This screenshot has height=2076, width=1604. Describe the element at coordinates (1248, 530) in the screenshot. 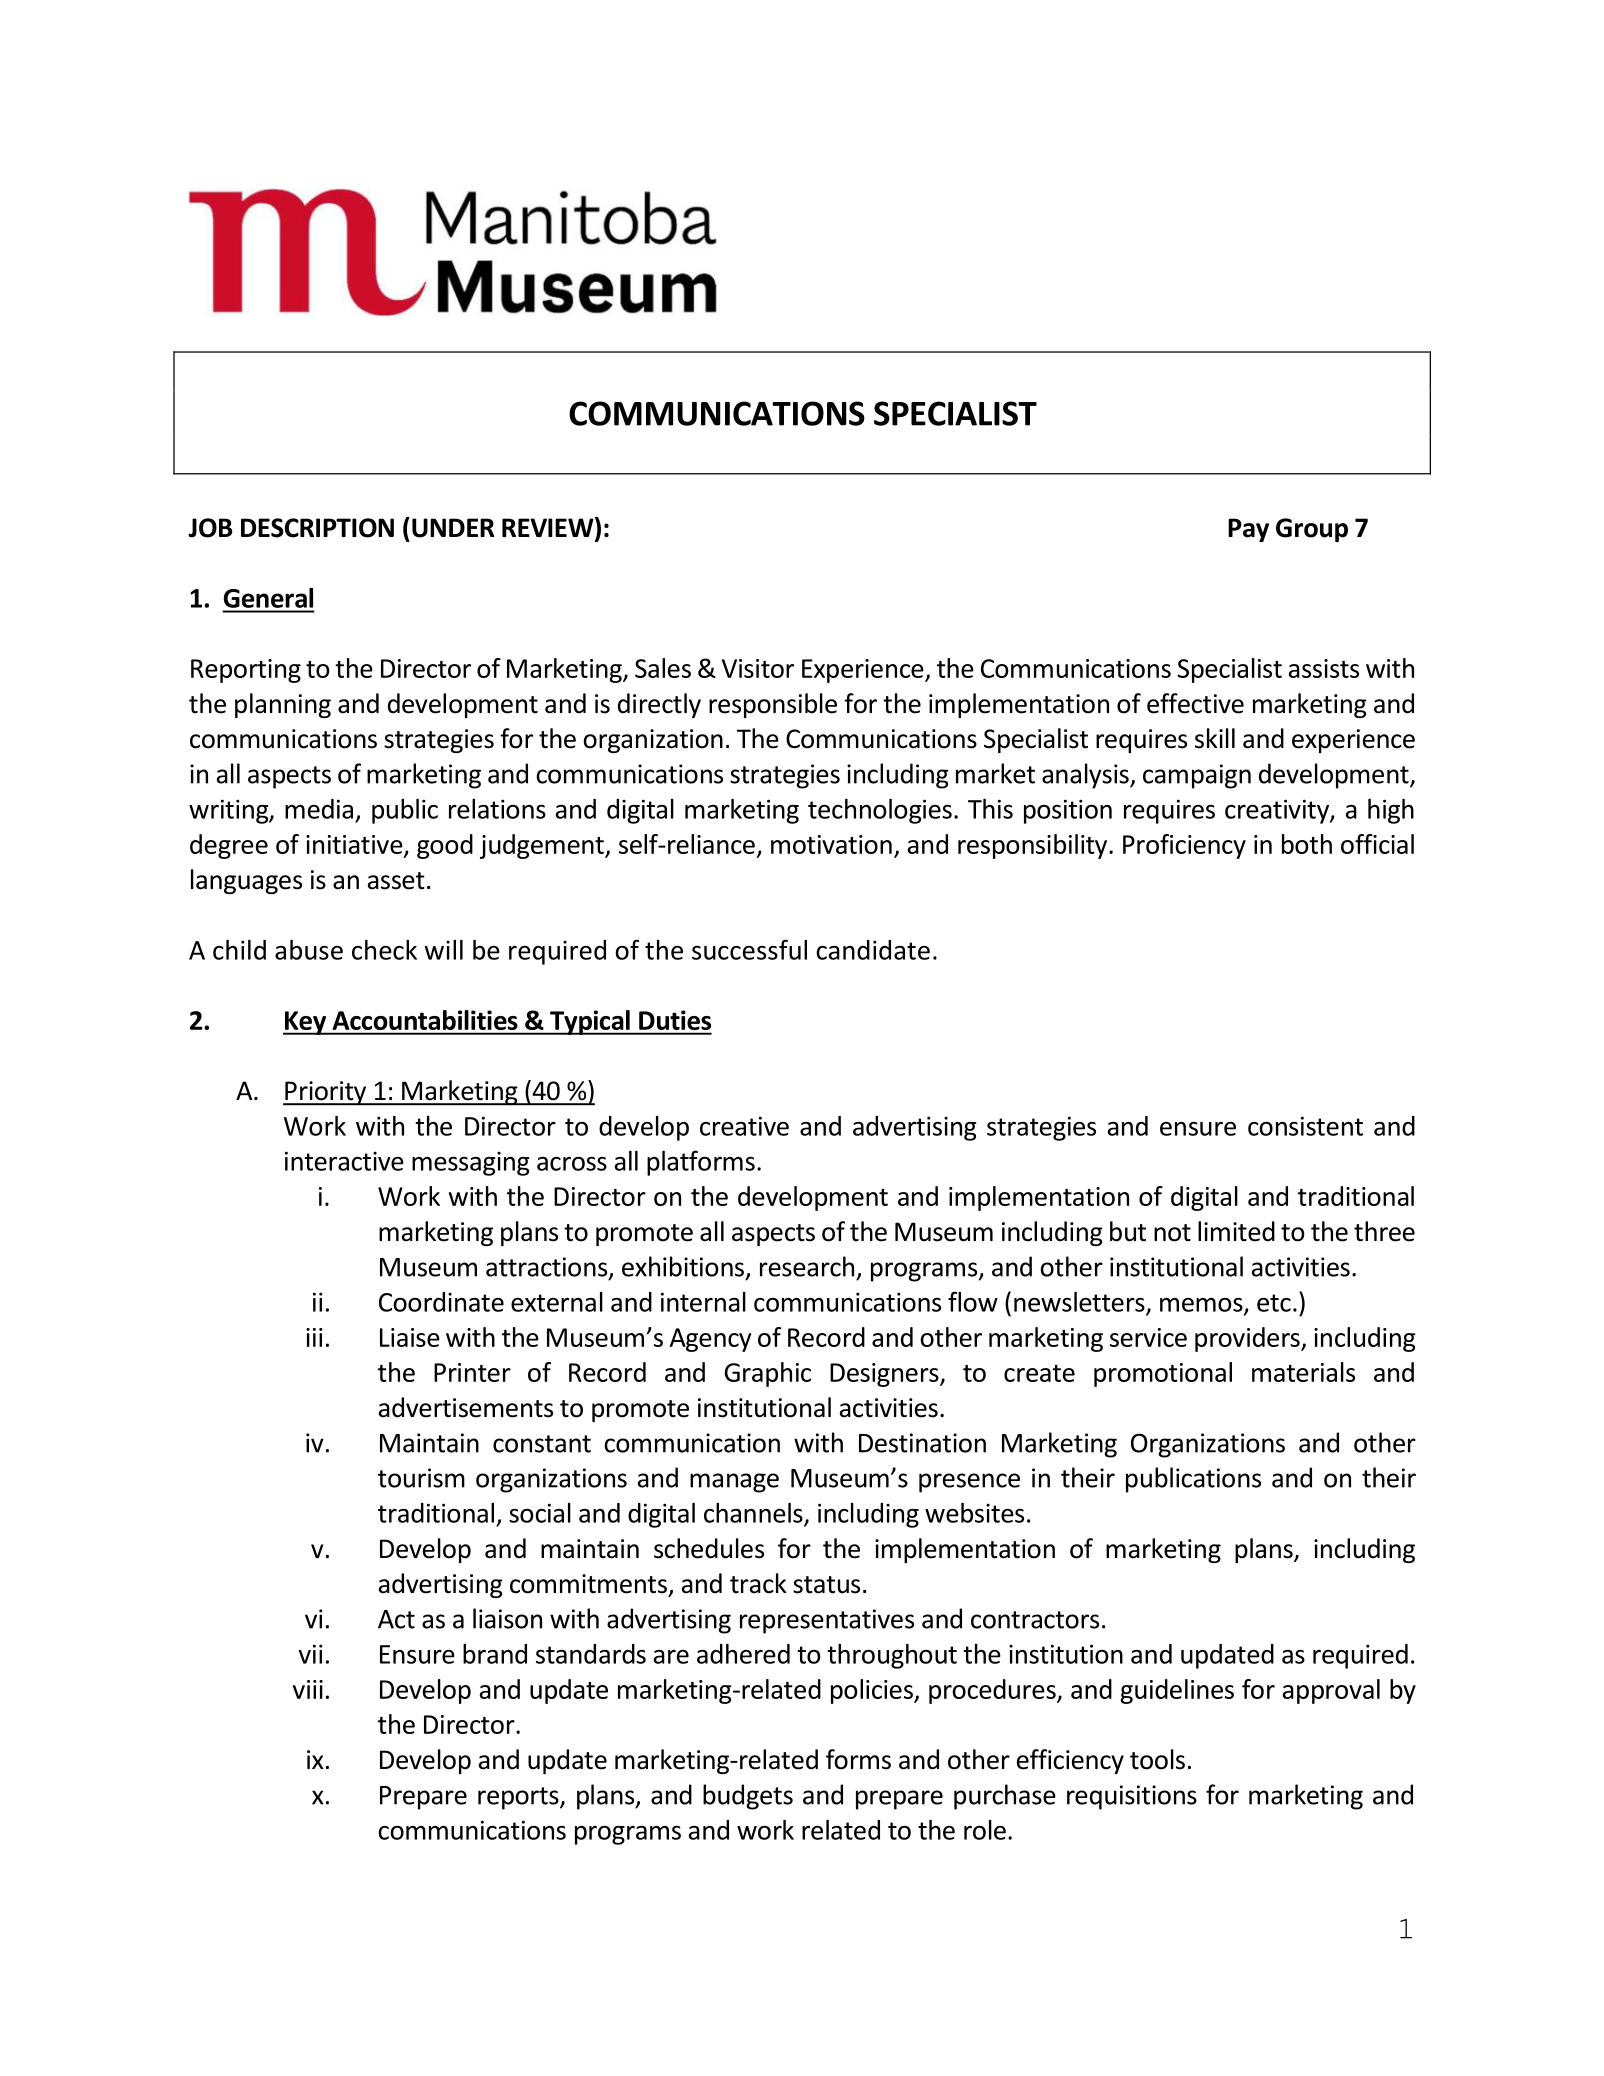

I see `Pay` at that location.
